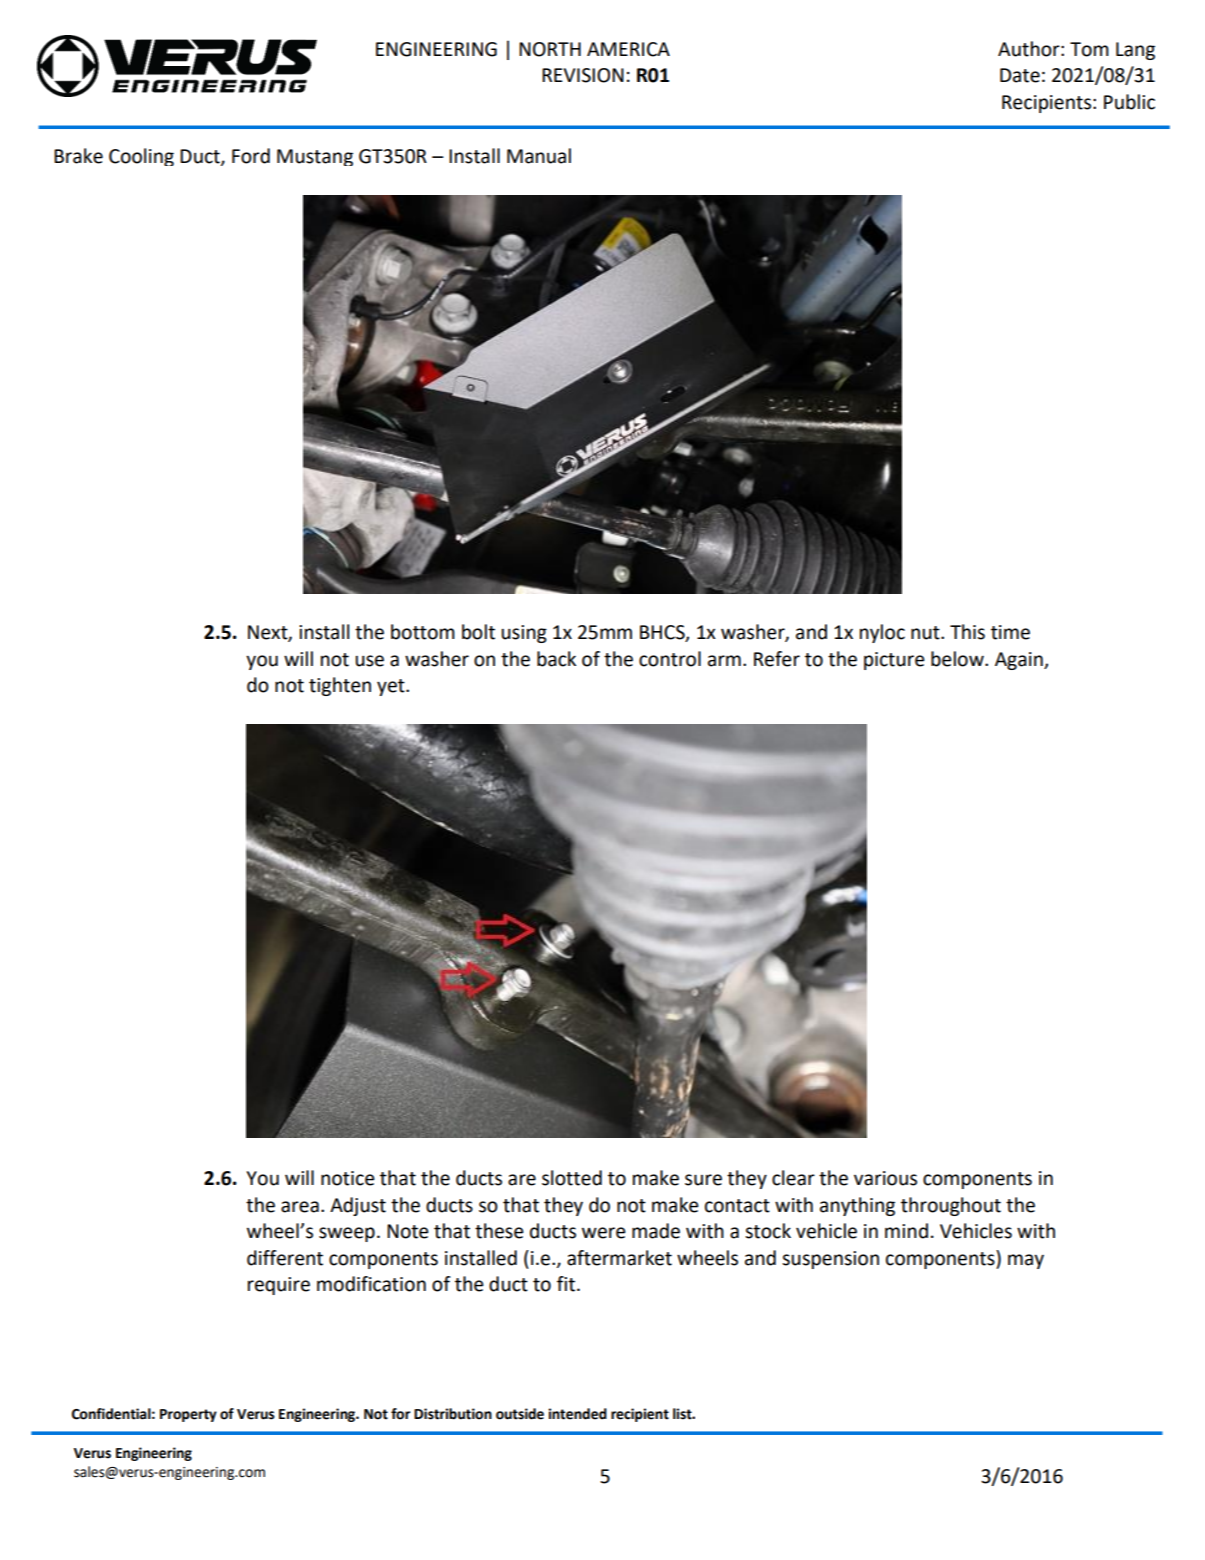 The width and height of the image is (1205, 1560). Describe the element at coordinates (251, 156) in the image. I see `Ford` at that location.
